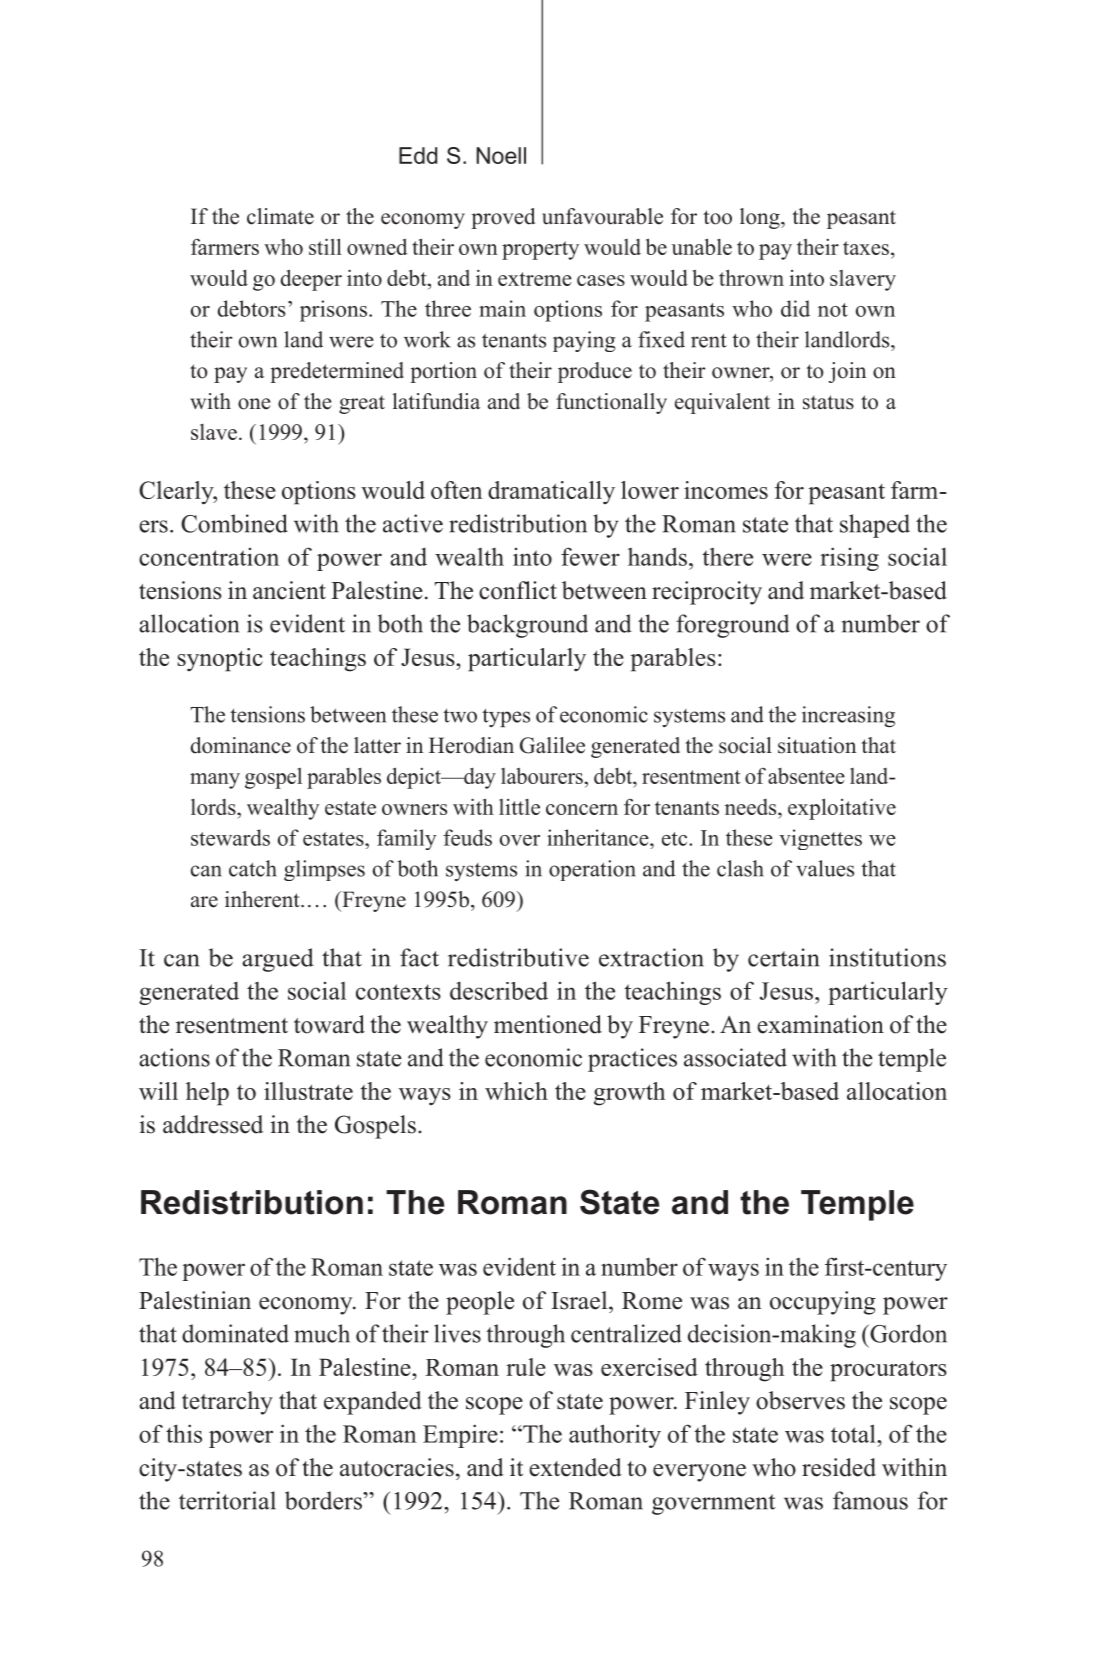 The width and height of the screenshot is (1109, 1664). What do you see at coordinates (227, 1500) in the screenshot?
I see `territorial` at bounding box center [227, 1500].
